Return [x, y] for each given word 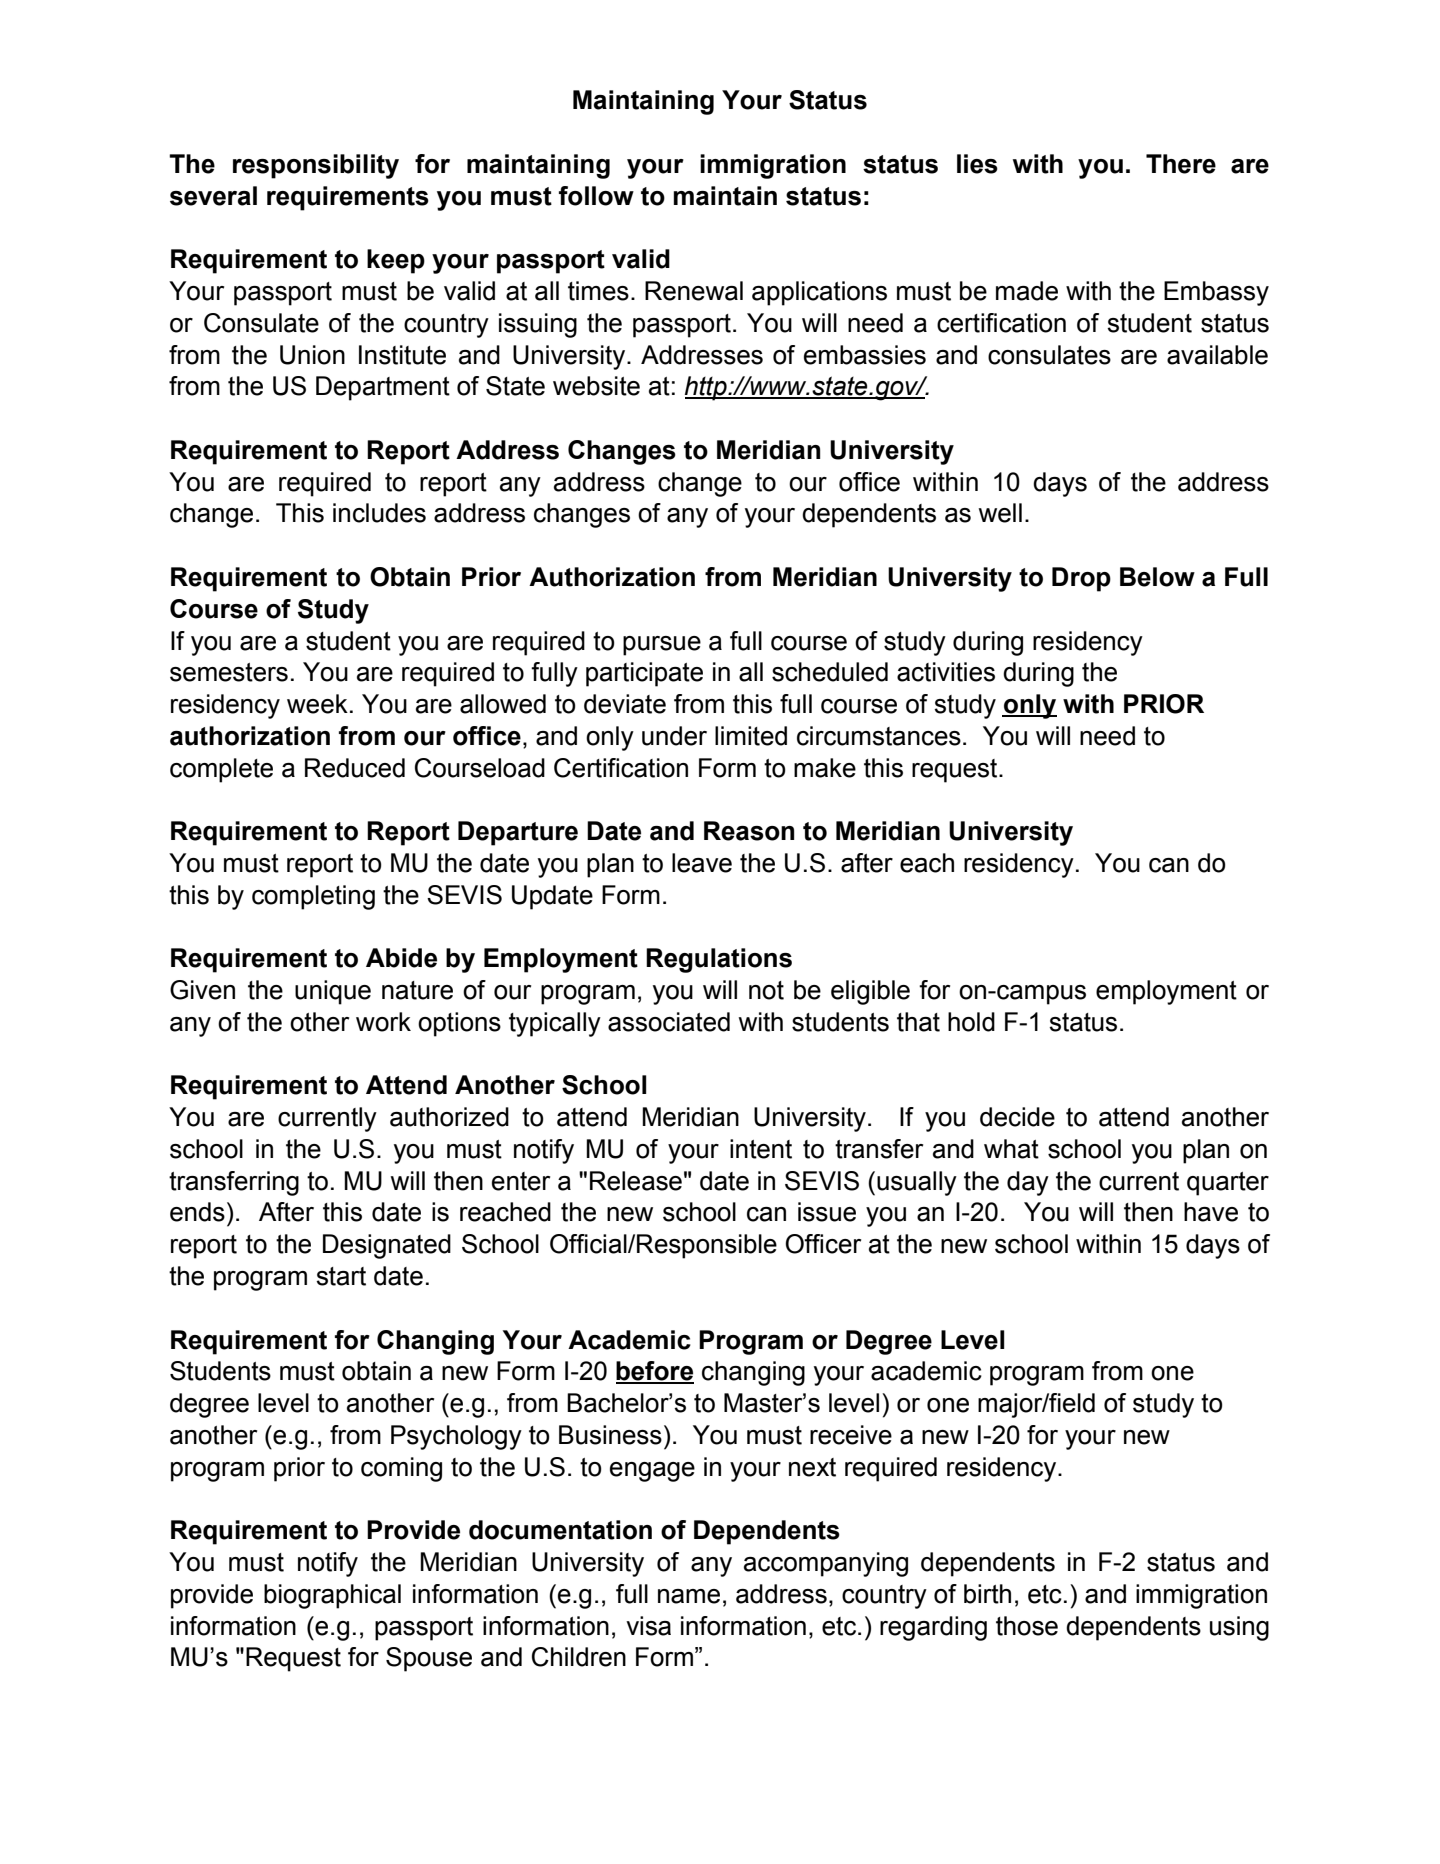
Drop [1081, 579]
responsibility [316, 166]
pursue [662, 646]
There [1181, 164]
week [317, 704]
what [1011, 1149]
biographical [332, 1596]
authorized [449, 1117]
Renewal [694, 291]
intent [761, 1149]
